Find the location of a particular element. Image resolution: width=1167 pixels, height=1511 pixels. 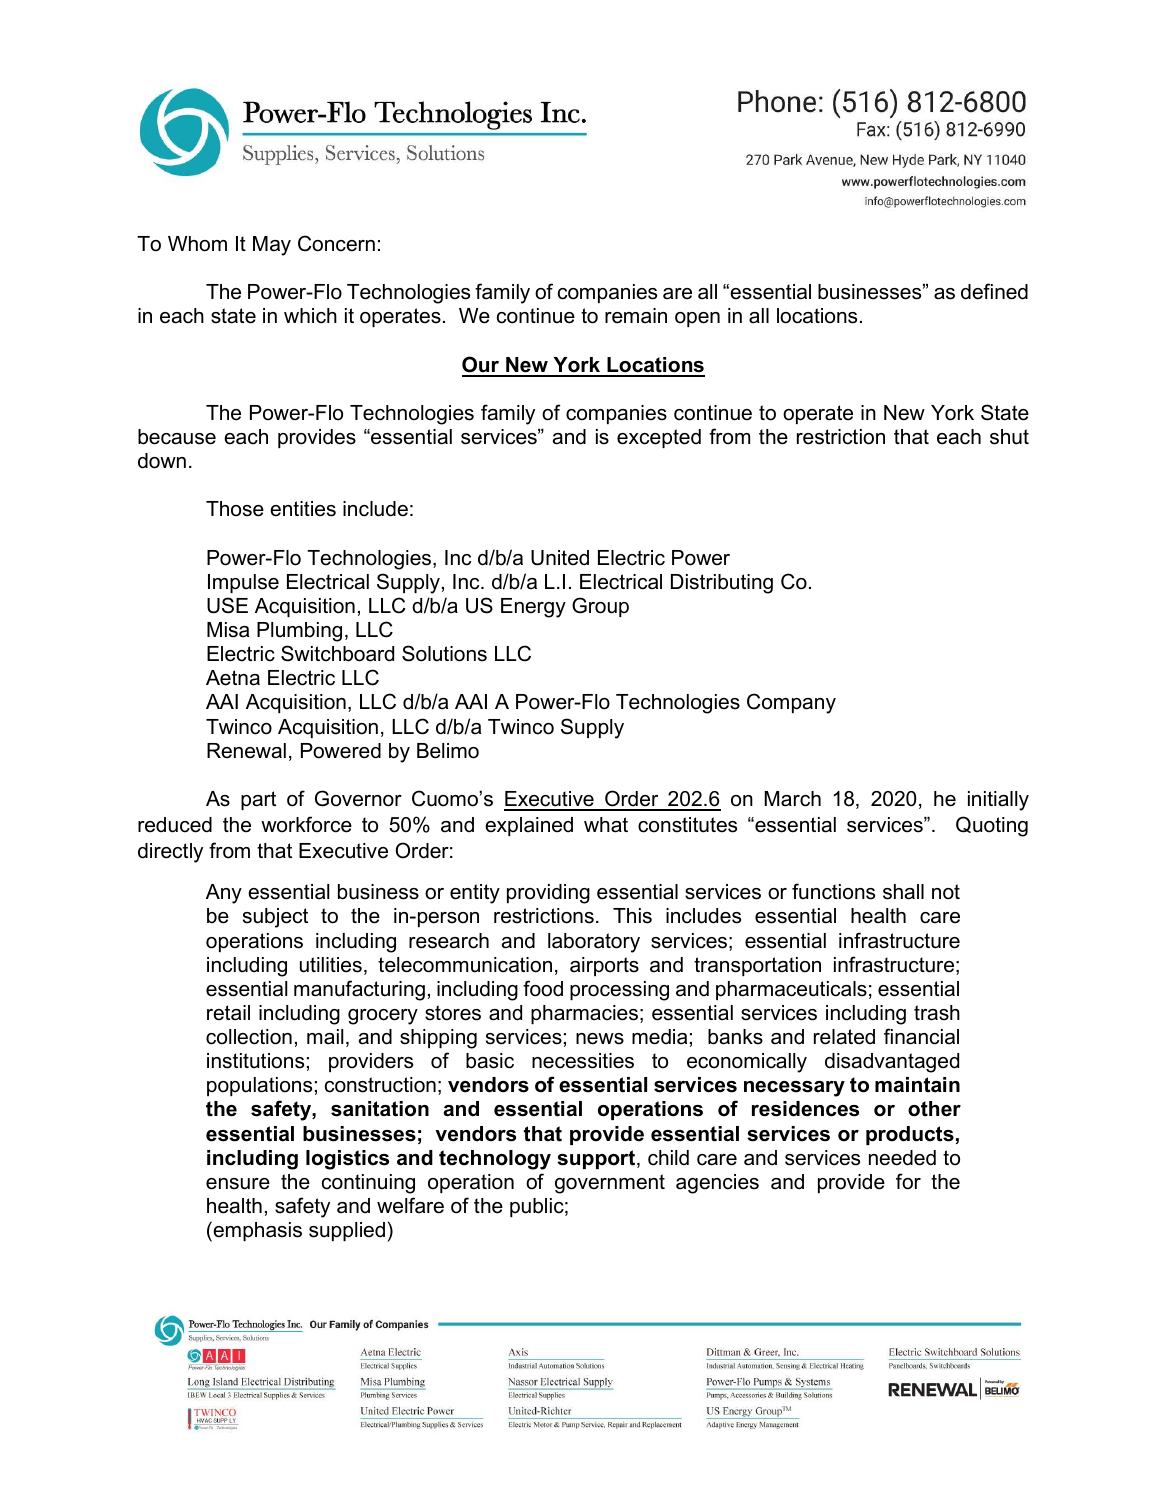

remain is located at coordinates (636, 316).
